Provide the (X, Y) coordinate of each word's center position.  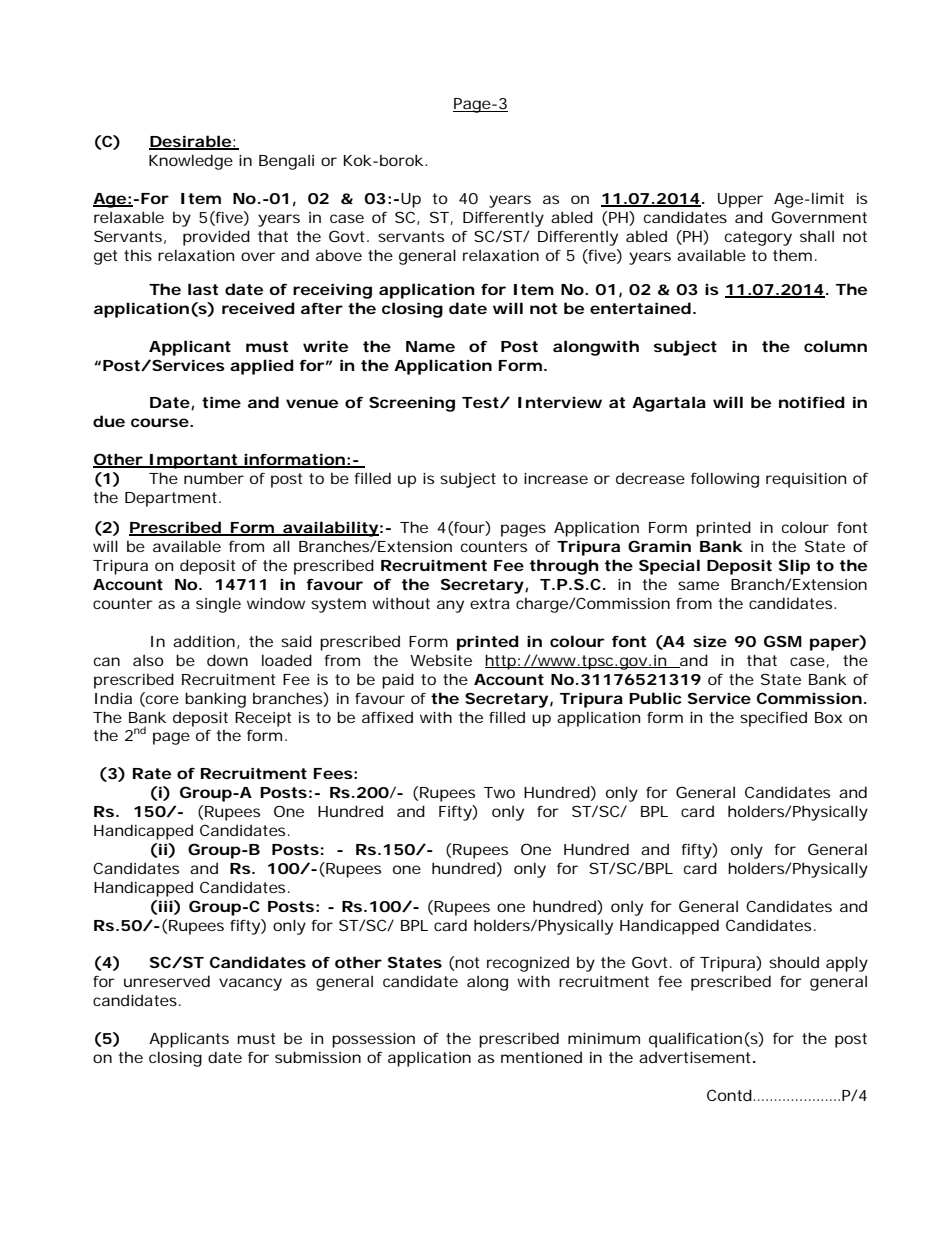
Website (441, 660)
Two (499, 792)
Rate (152, 773)
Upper (740, 200)
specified (773, 719)
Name (430, 346)
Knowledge (191, 162)
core (161, 700)
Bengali (286, 162)
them (792, 255)
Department (172, 499)
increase (556, 478)
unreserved (167, 981)
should (794, 962)
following (725, 480)
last (203, 289)
